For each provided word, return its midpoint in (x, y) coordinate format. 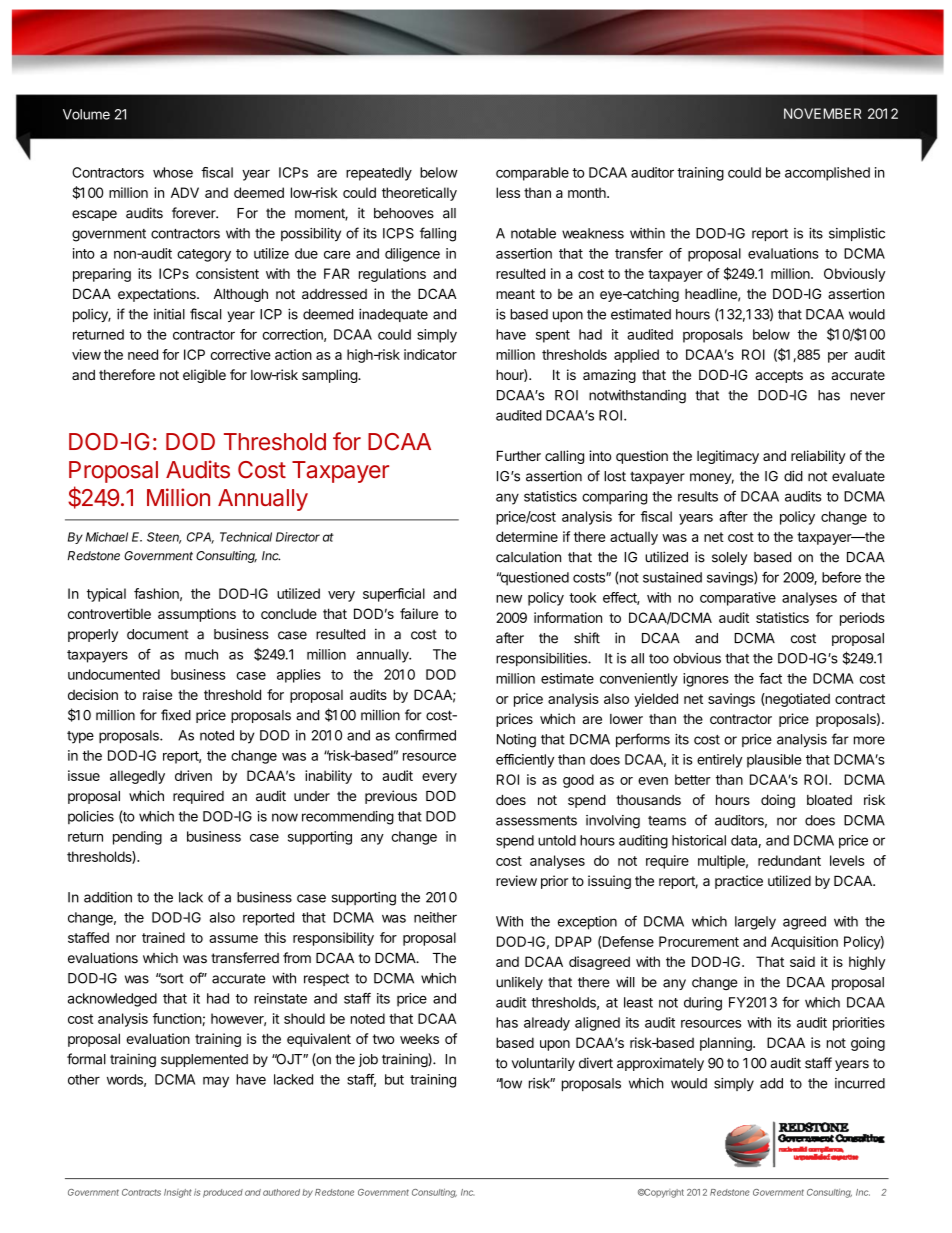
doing (778, 801)
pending (137, 838)
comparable (532, 174)
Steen (164, 538)
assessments (536, 821)
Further (519, 455)
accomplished (827, 174)
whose (173, 172)
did (793, 476)
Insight (178, 1193)
